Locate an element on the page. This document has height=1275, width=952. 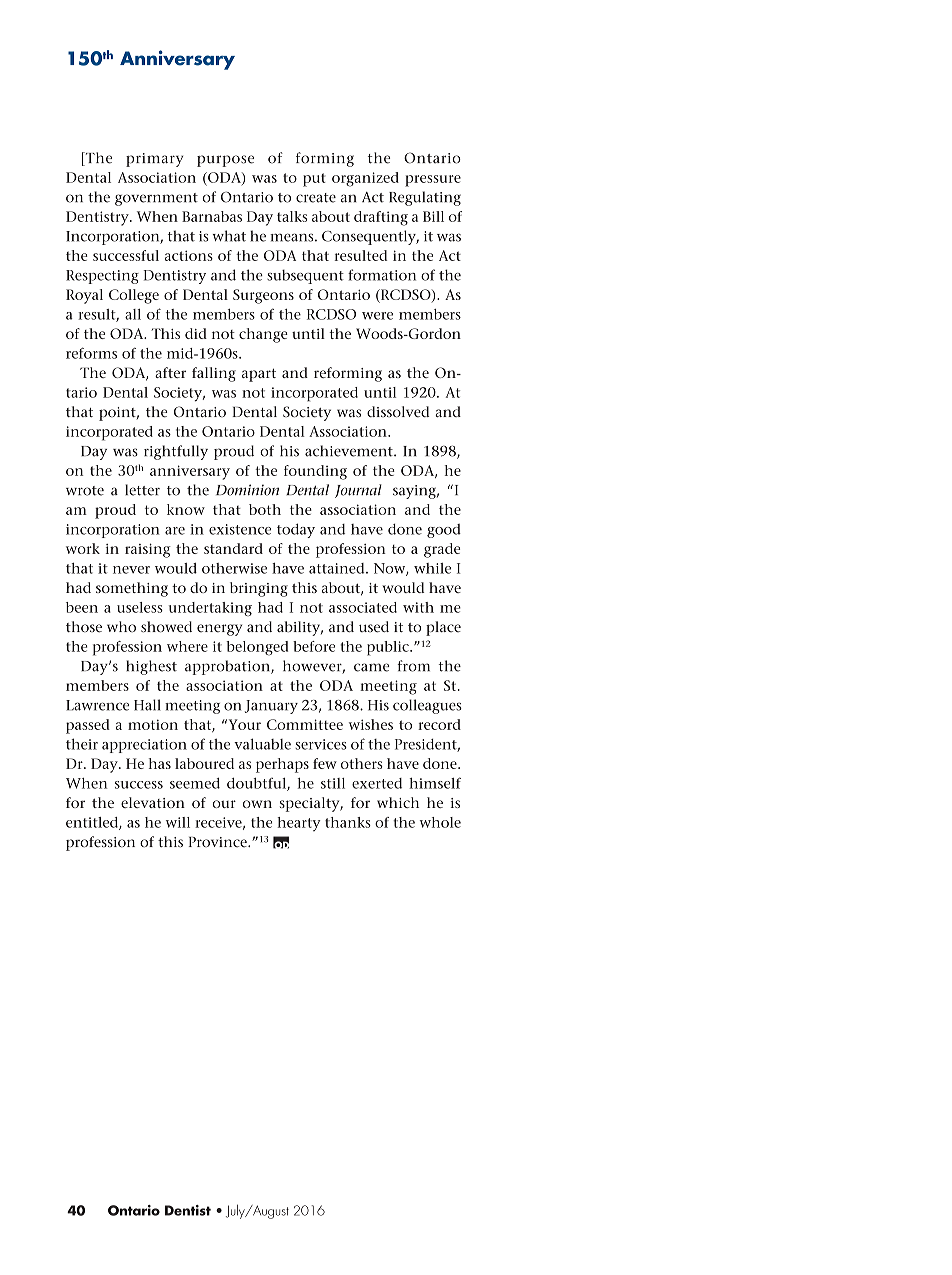
change is located at coordinates (263, 335).
